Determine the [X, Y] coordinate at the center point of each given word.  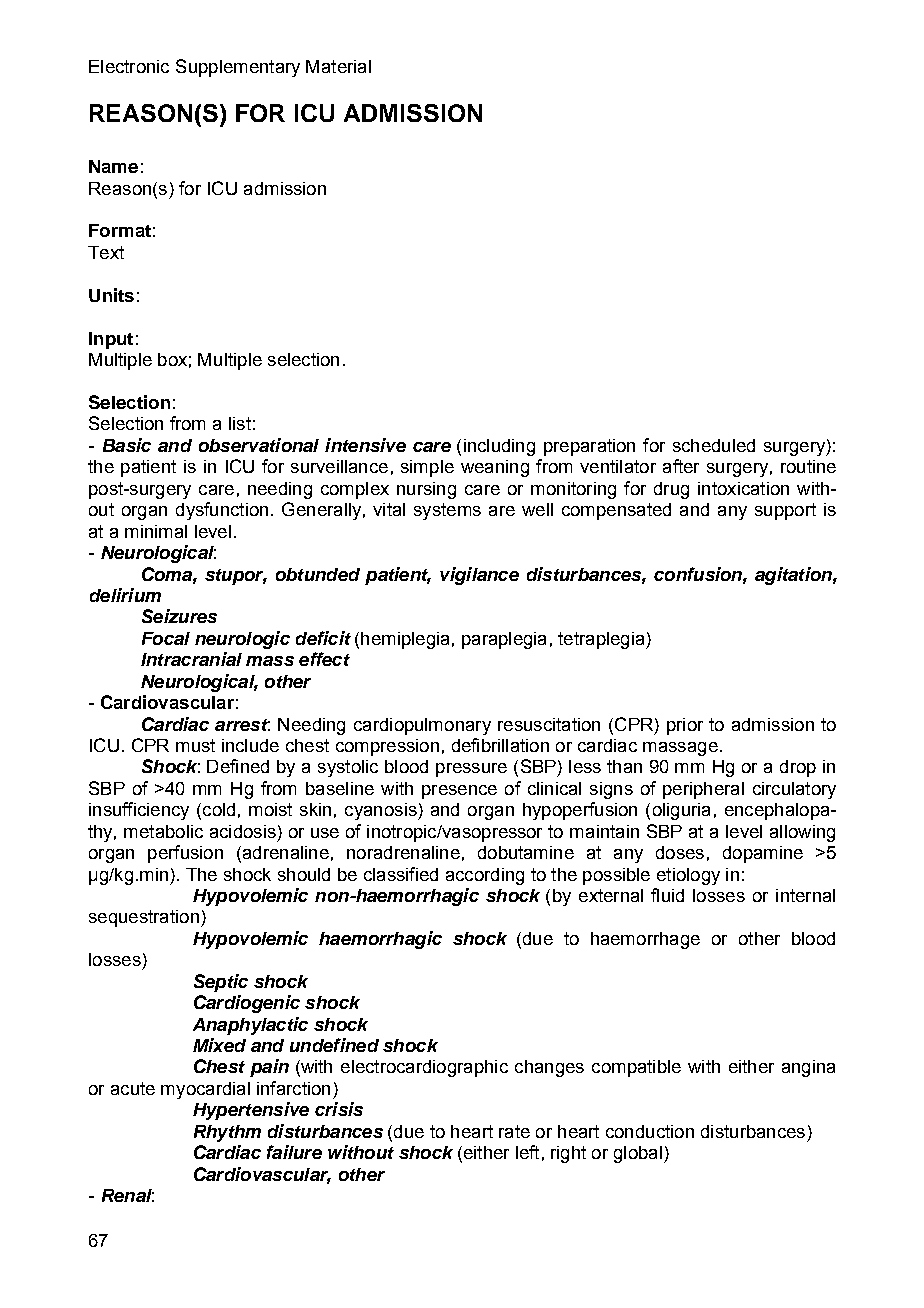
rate [514, 1131]
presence [459, 792]
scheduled [714, 445]
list [240, 423]
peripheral [703, 790]
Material [338, 66]
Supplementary [238, 68]
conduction [650, 1131]
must [195, 745]
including [499, 447]
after [681, 466]
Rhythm [227, 1133]
